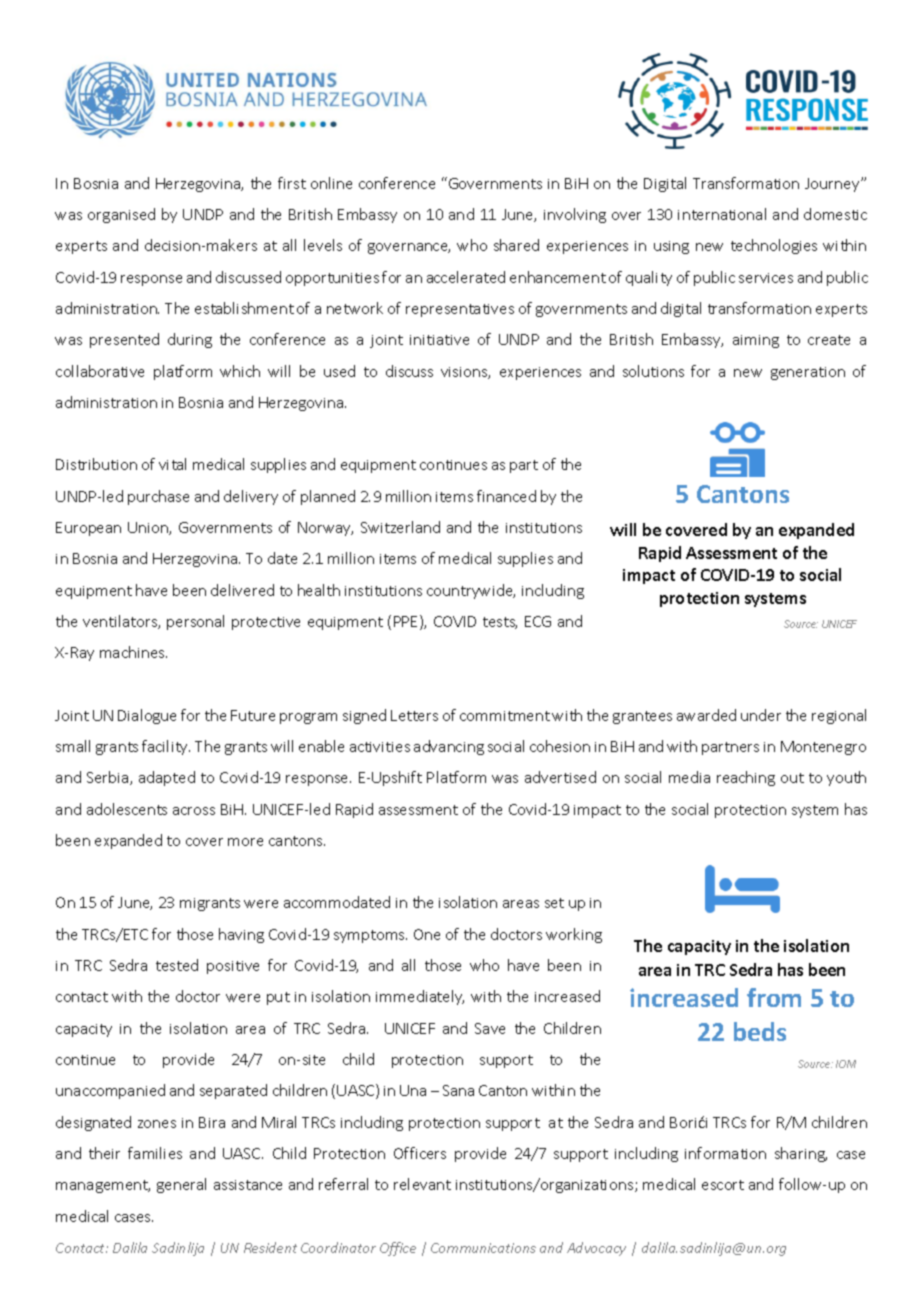  Describe the element at coordinates (245, 842) in the screenshot. I see `more` at that location.
